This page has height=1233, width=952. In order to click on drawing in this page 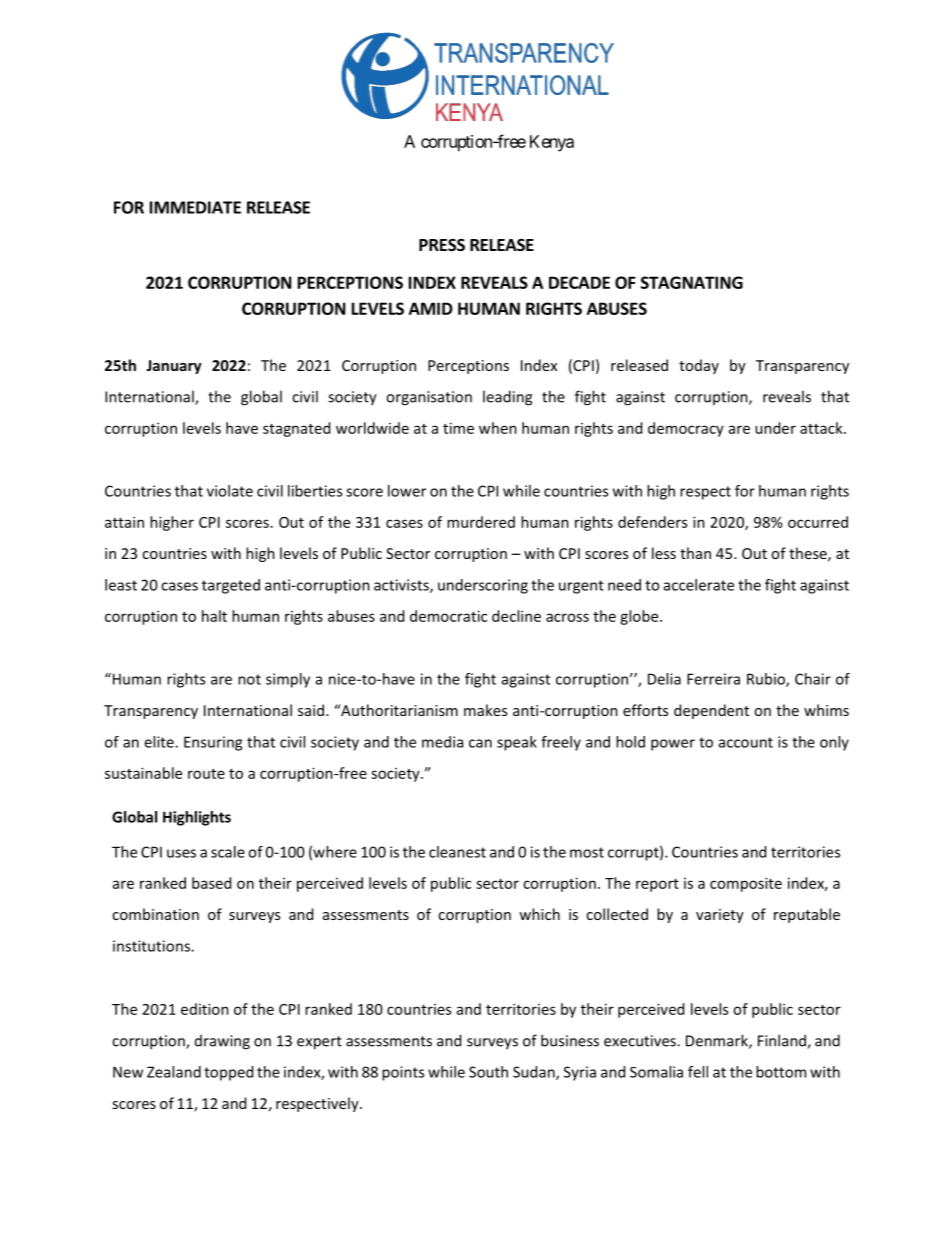, I will do `click(222, 1042)`.
